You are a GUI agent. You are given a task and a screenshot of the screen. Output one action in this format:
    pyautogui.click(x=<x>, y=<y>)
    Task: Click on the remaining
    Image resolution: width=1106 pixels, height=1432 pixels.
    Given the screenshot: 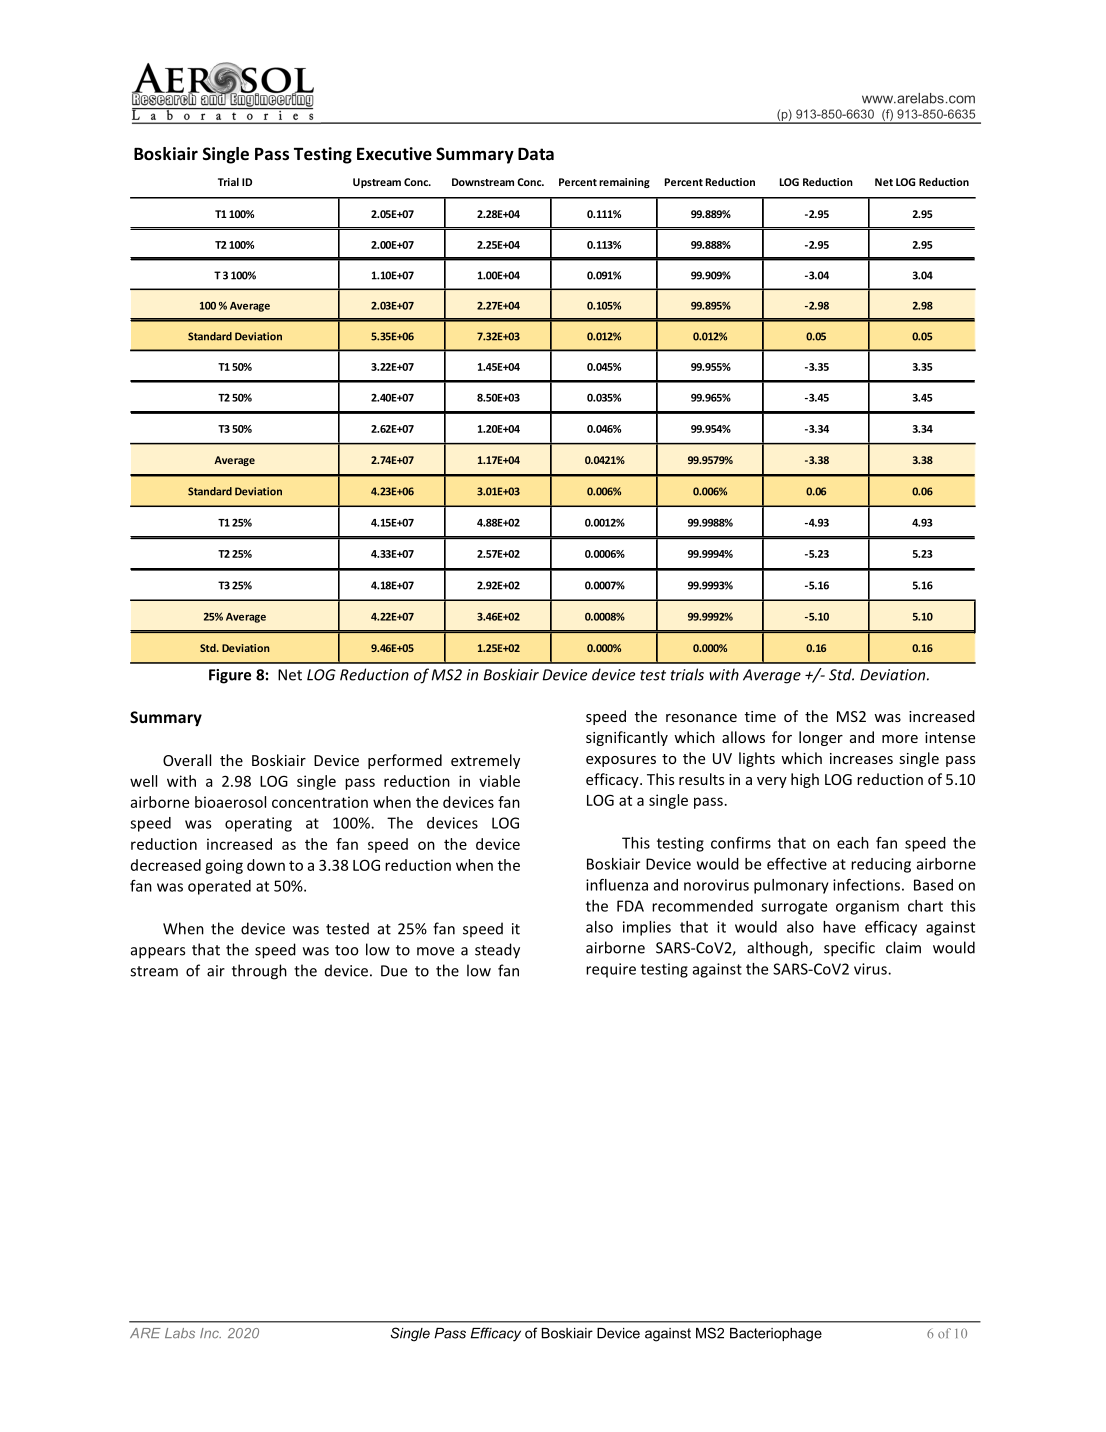 What is the action you would take?
    pyautogui.click(x=624, y=183)
